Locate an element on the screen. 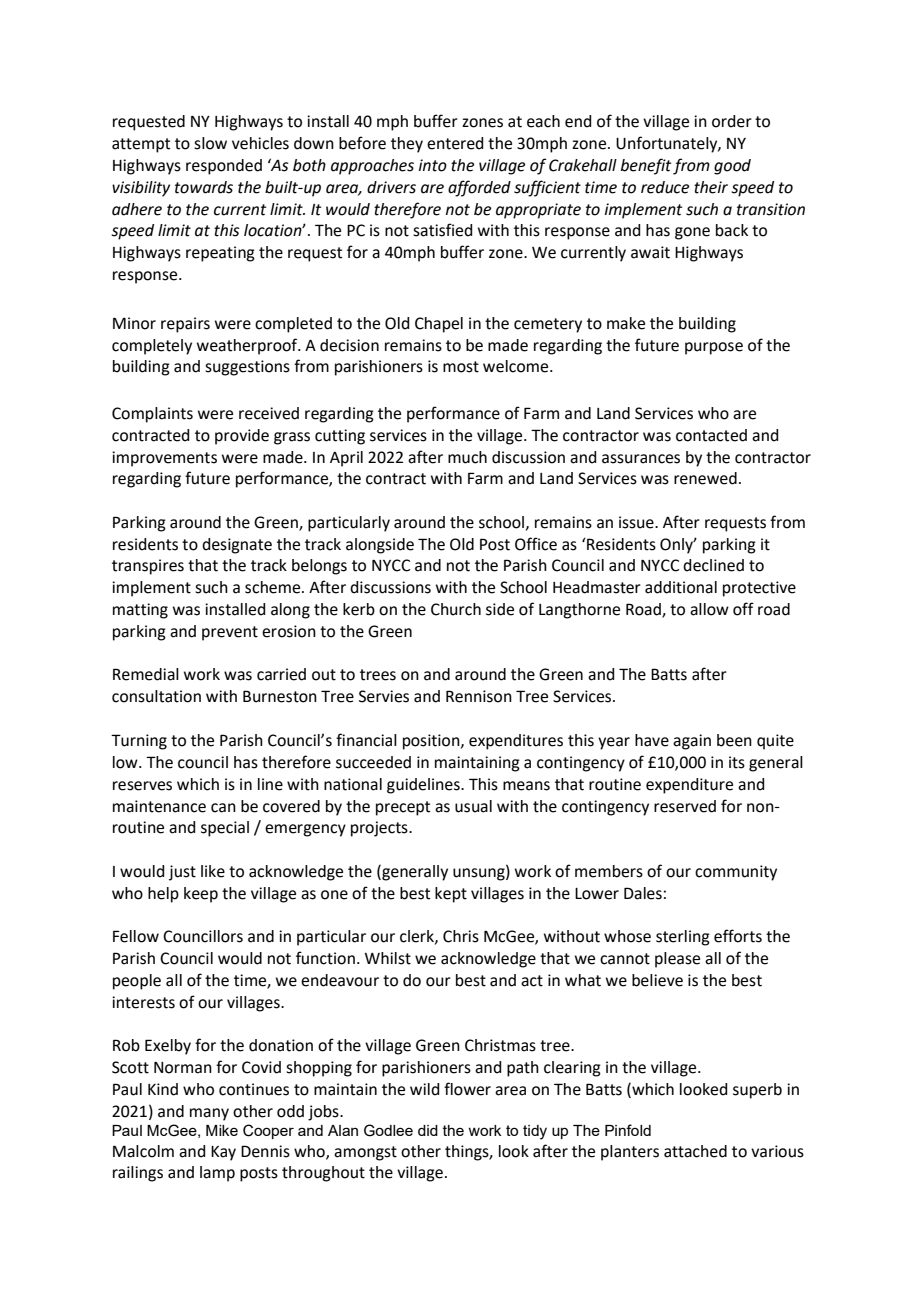 This screenshot has width=924, height=1308. much is located at coordinates (467, 457).
